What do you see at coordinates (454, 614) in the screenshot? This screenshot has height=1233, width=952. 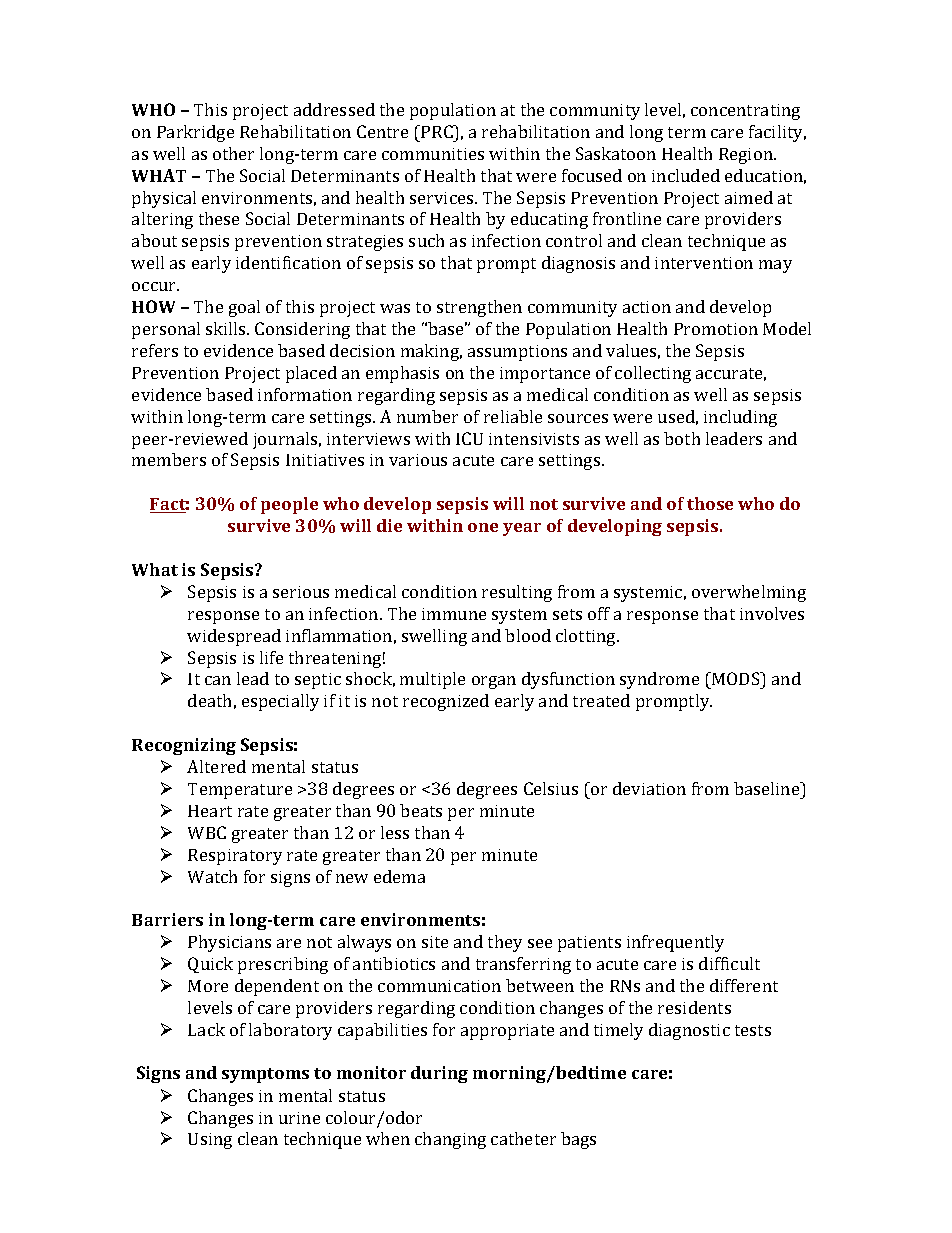 I see `immune` at bounding box center [454, 614].
